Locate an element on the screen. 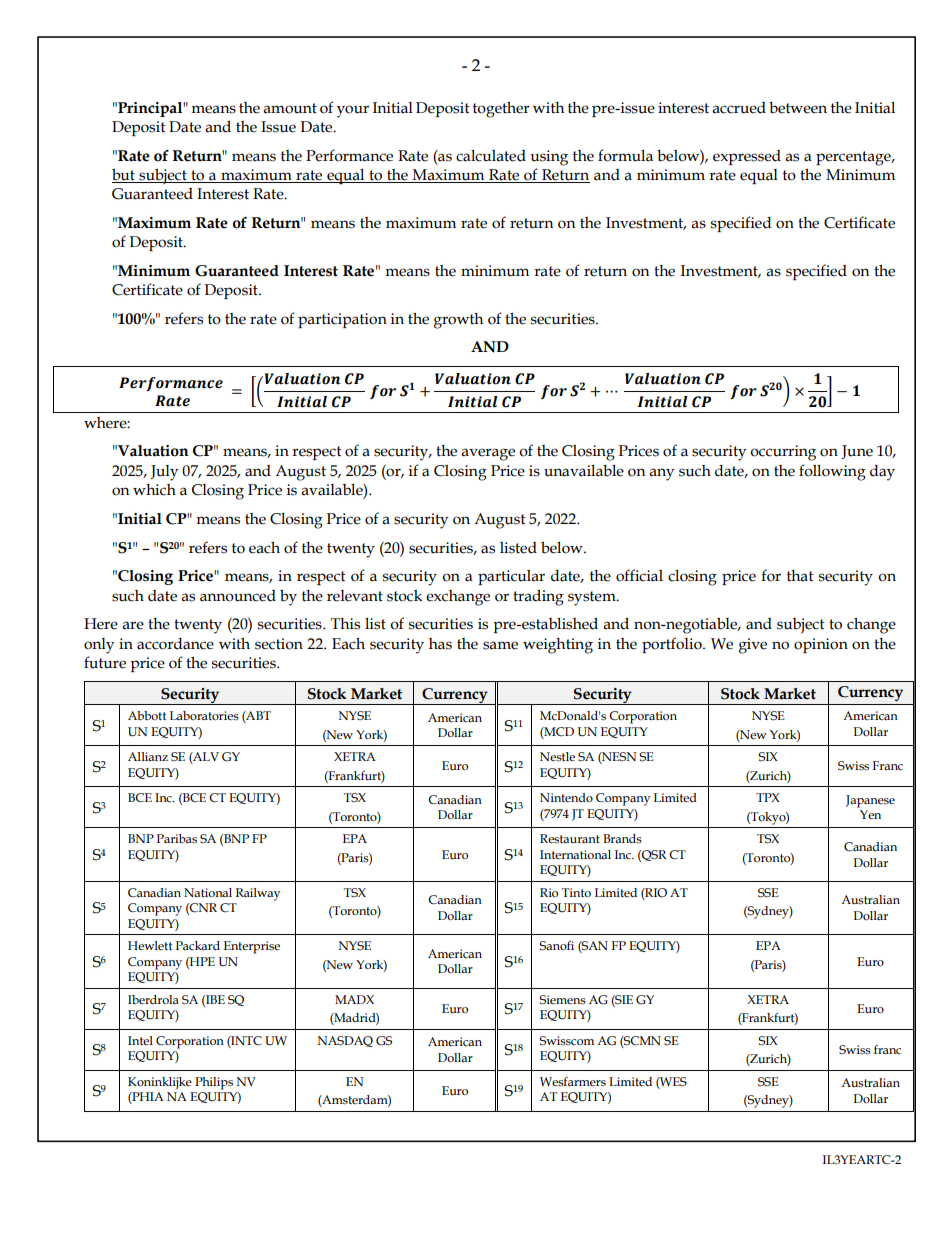  calculated is located at coordinates (491, 156).
